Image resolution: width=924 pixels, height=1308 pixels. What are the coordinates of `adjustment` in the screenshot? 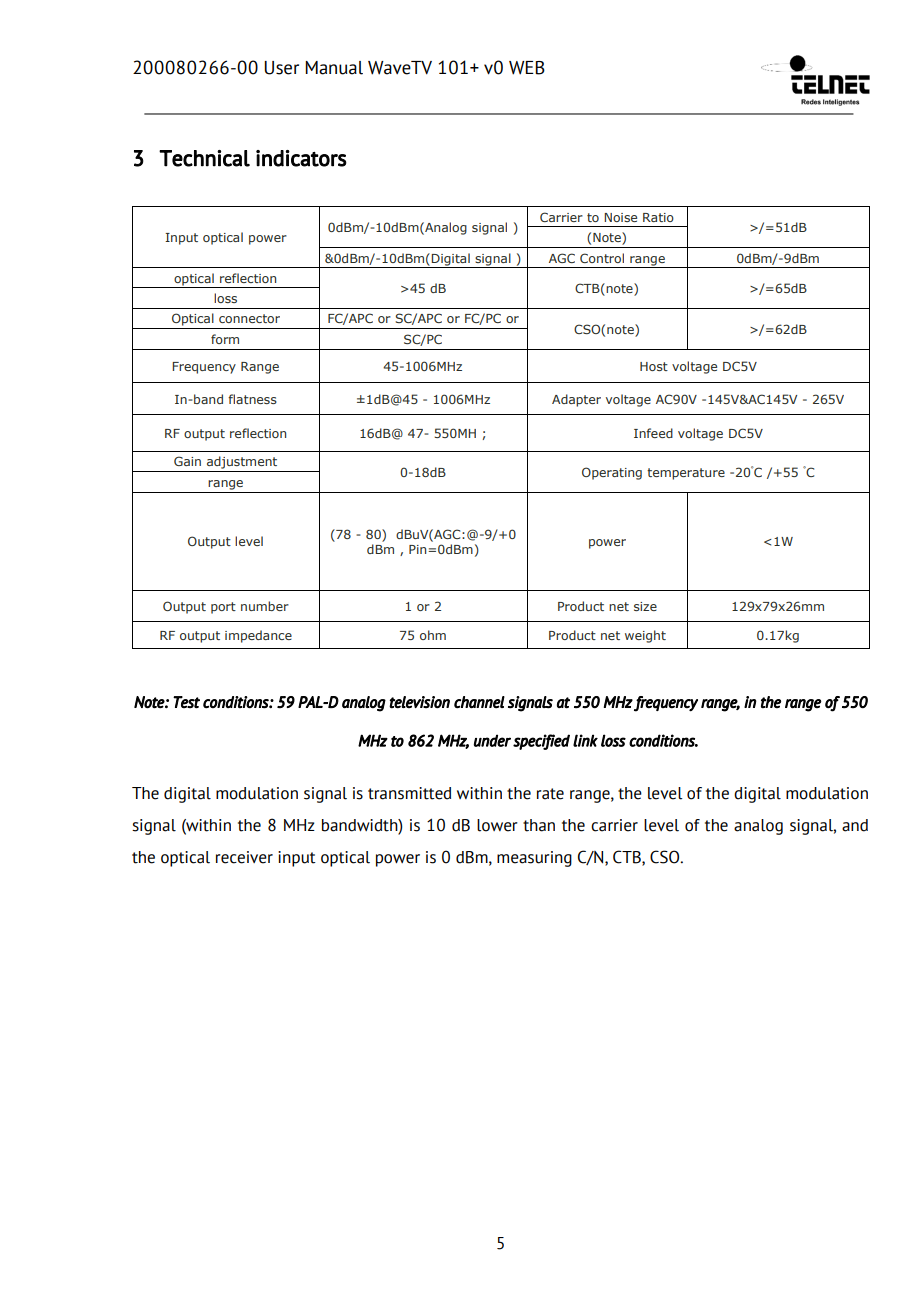 It's located at (242, 462).
